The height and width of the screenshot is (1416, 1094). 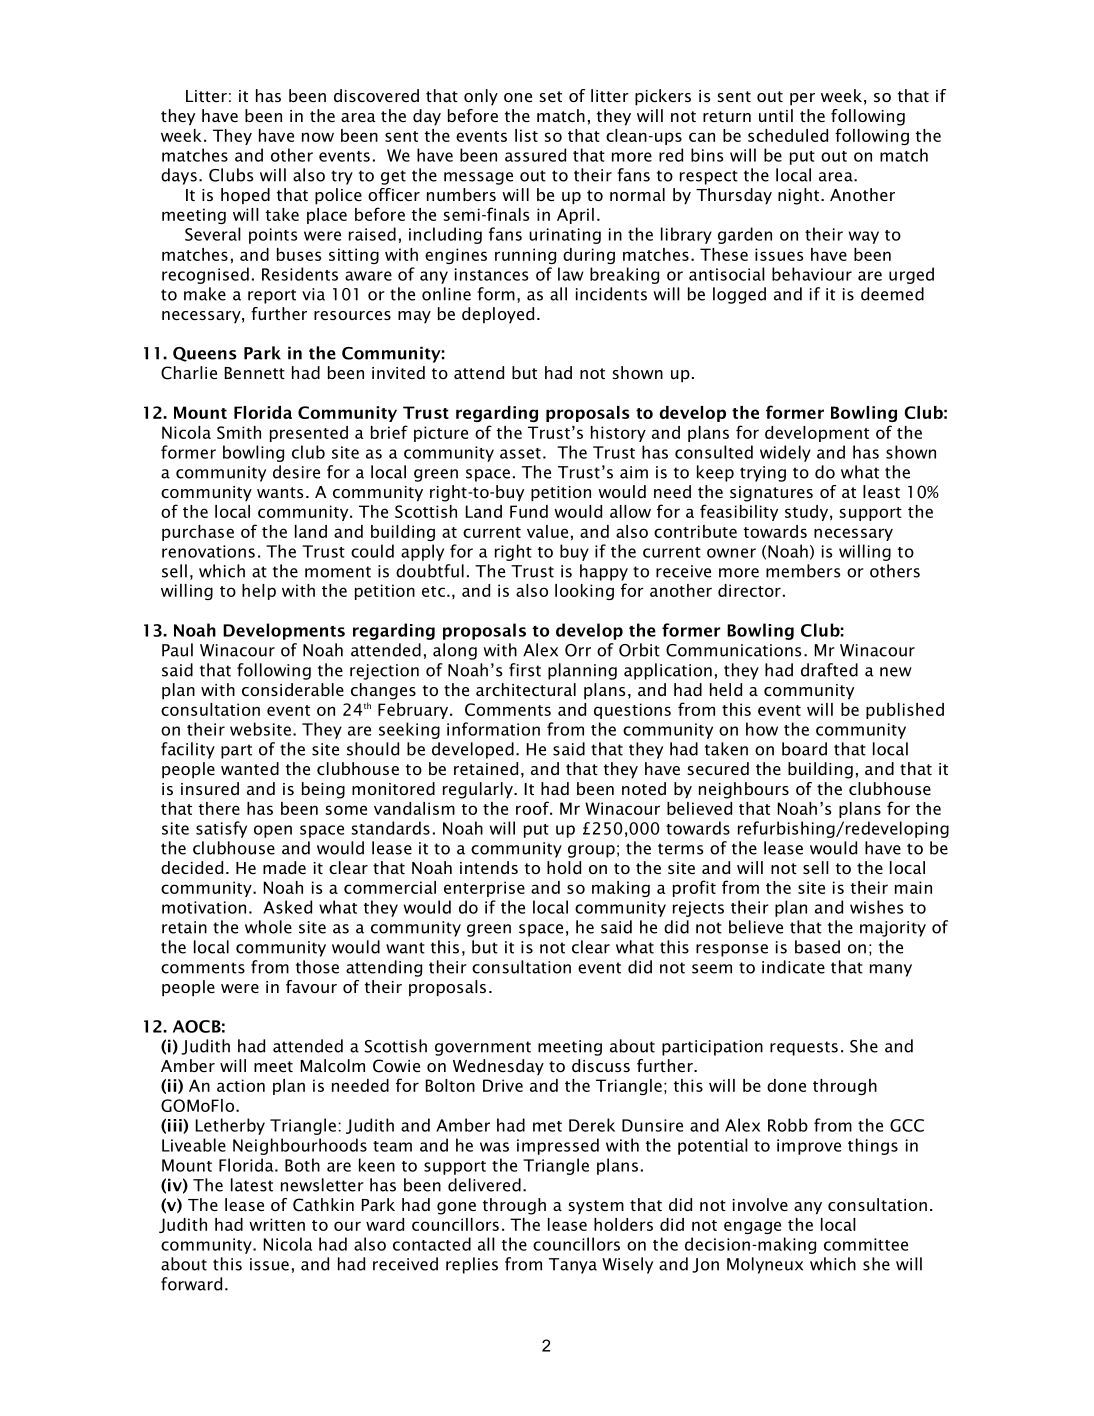 I want to click on list, so click(x=526, y=135).
